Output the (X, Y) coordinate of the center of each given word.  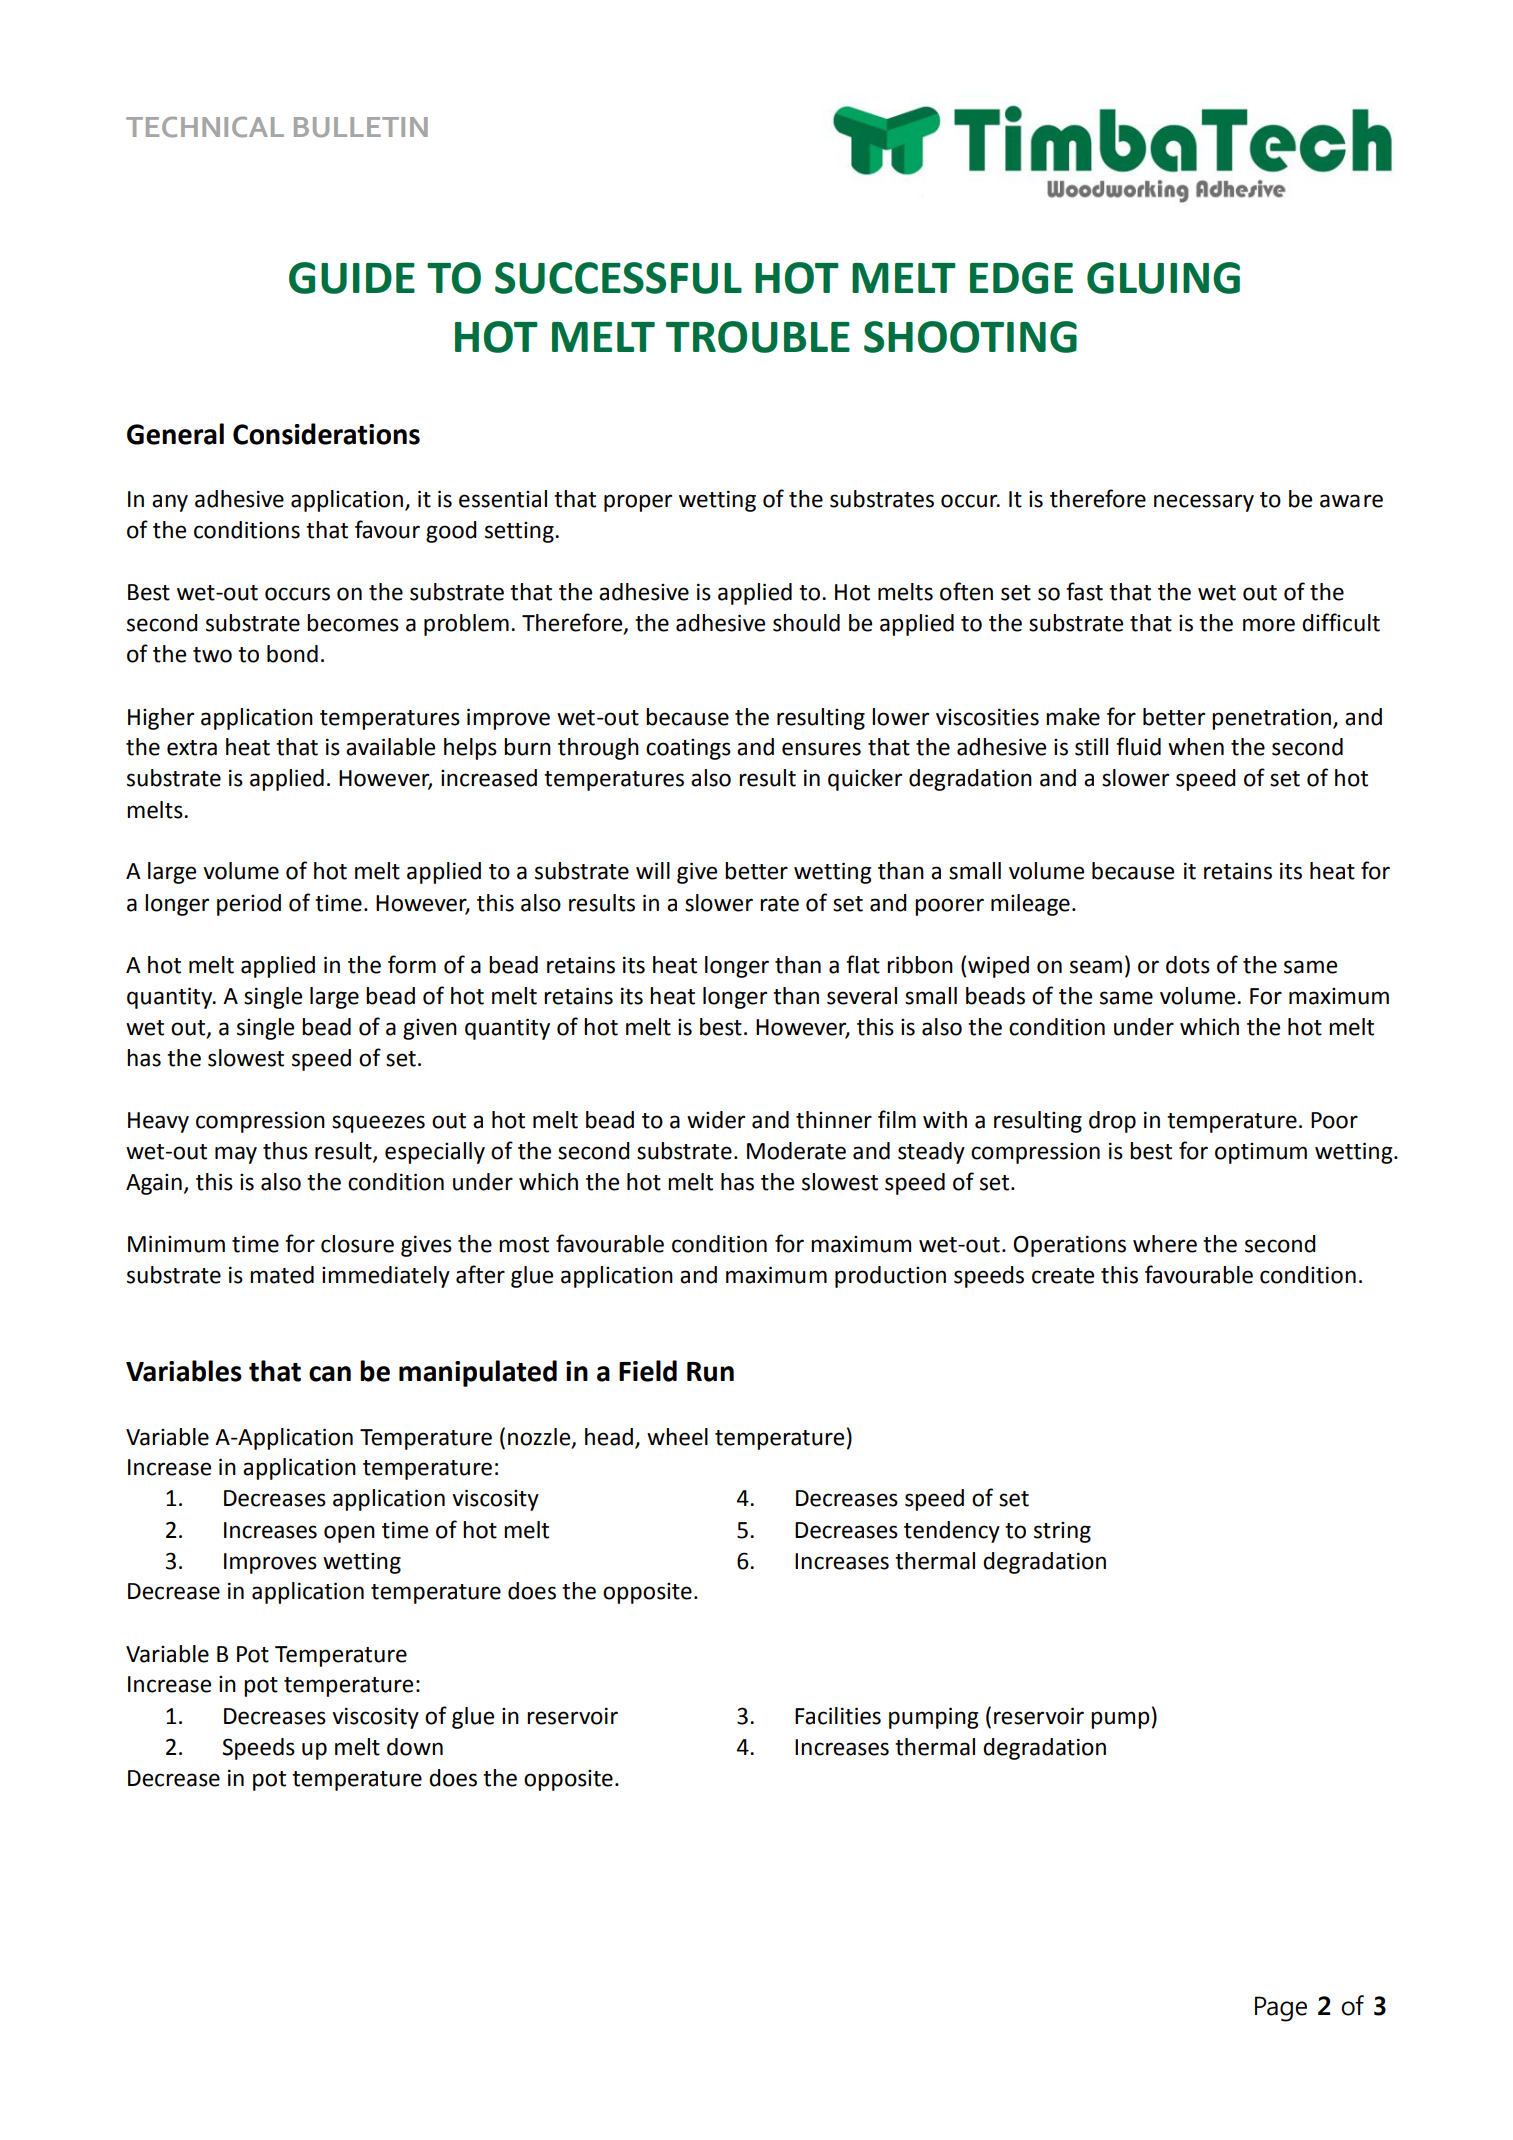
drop (1112, 1122)
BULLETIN (361, 127)
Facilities (838, 1716)
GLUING (1163, 278)
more (1269, 625)
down (415, 1747)
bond (292, 654)
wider (716, 1120)
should (806, 623)
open (349, 1534)
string (1062, 1532)
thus (285, 1151)
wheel (677, 1437)
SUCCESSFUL (618, 278)
